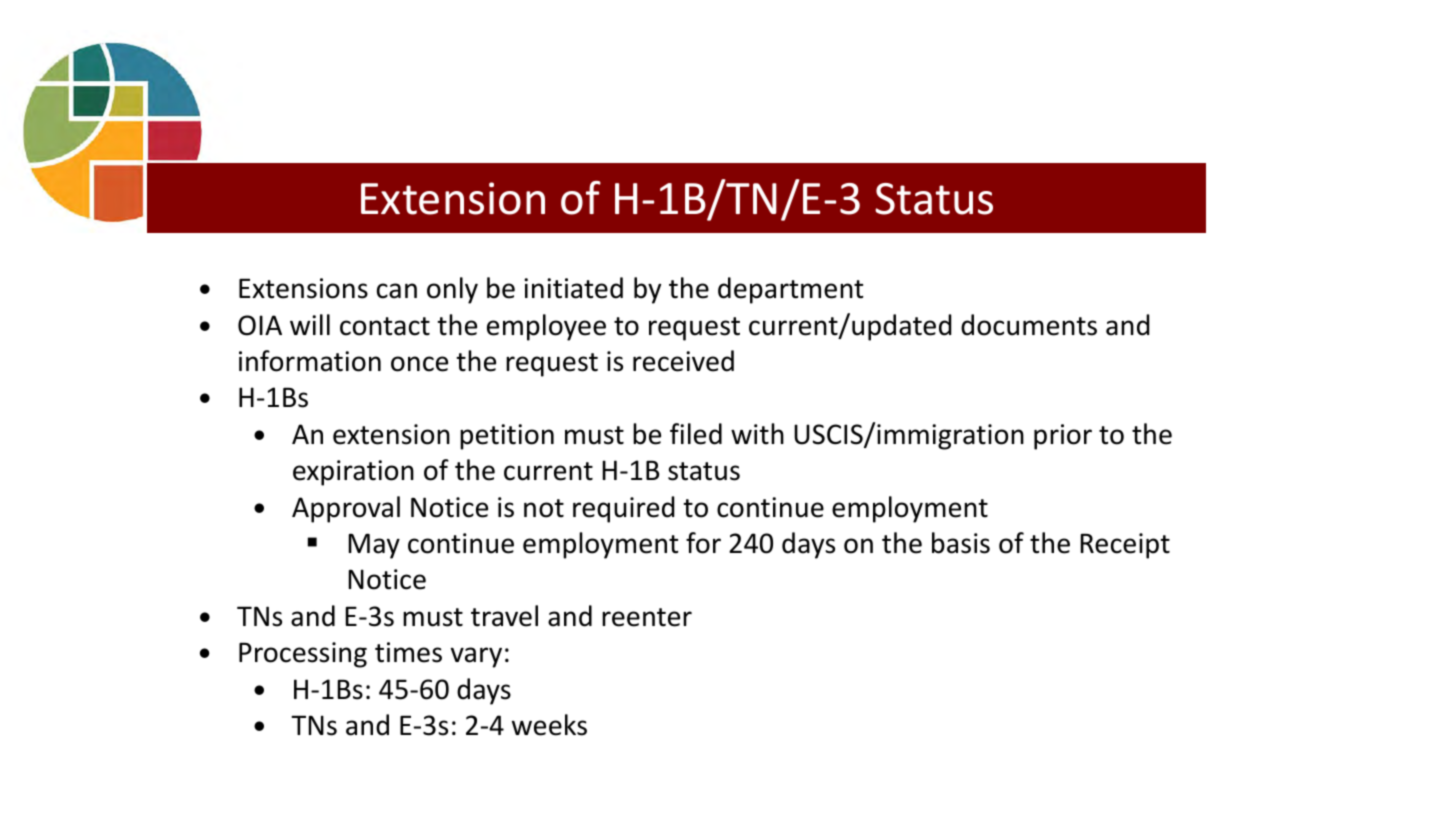 This screenshot has width=1456, height=819. Describe the element at coordinates (791, 290) in the screenshot. I see `department` at that location.
